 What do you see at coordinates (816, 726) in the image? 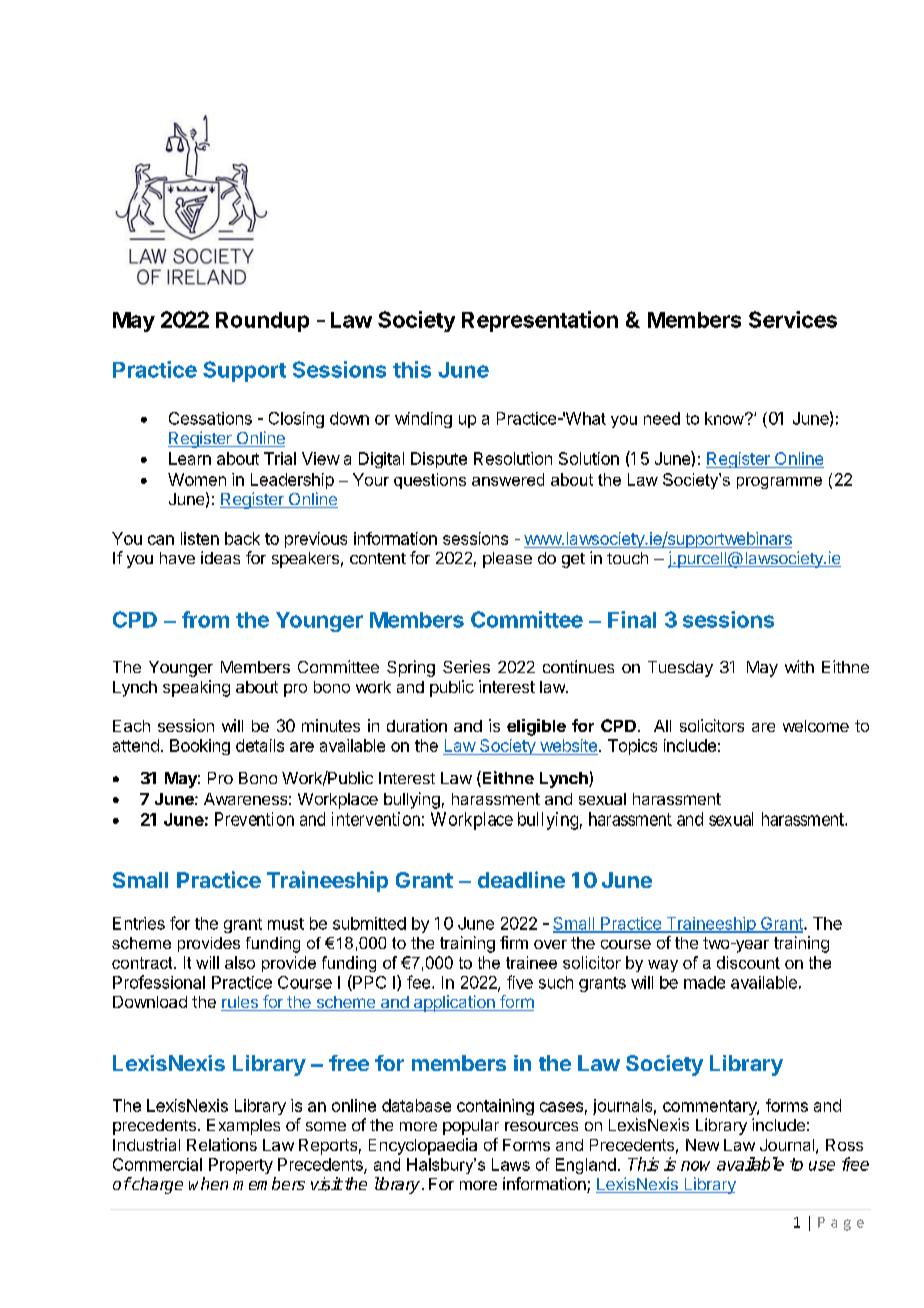
I see `welcome` at bounding box center [816, 726].
